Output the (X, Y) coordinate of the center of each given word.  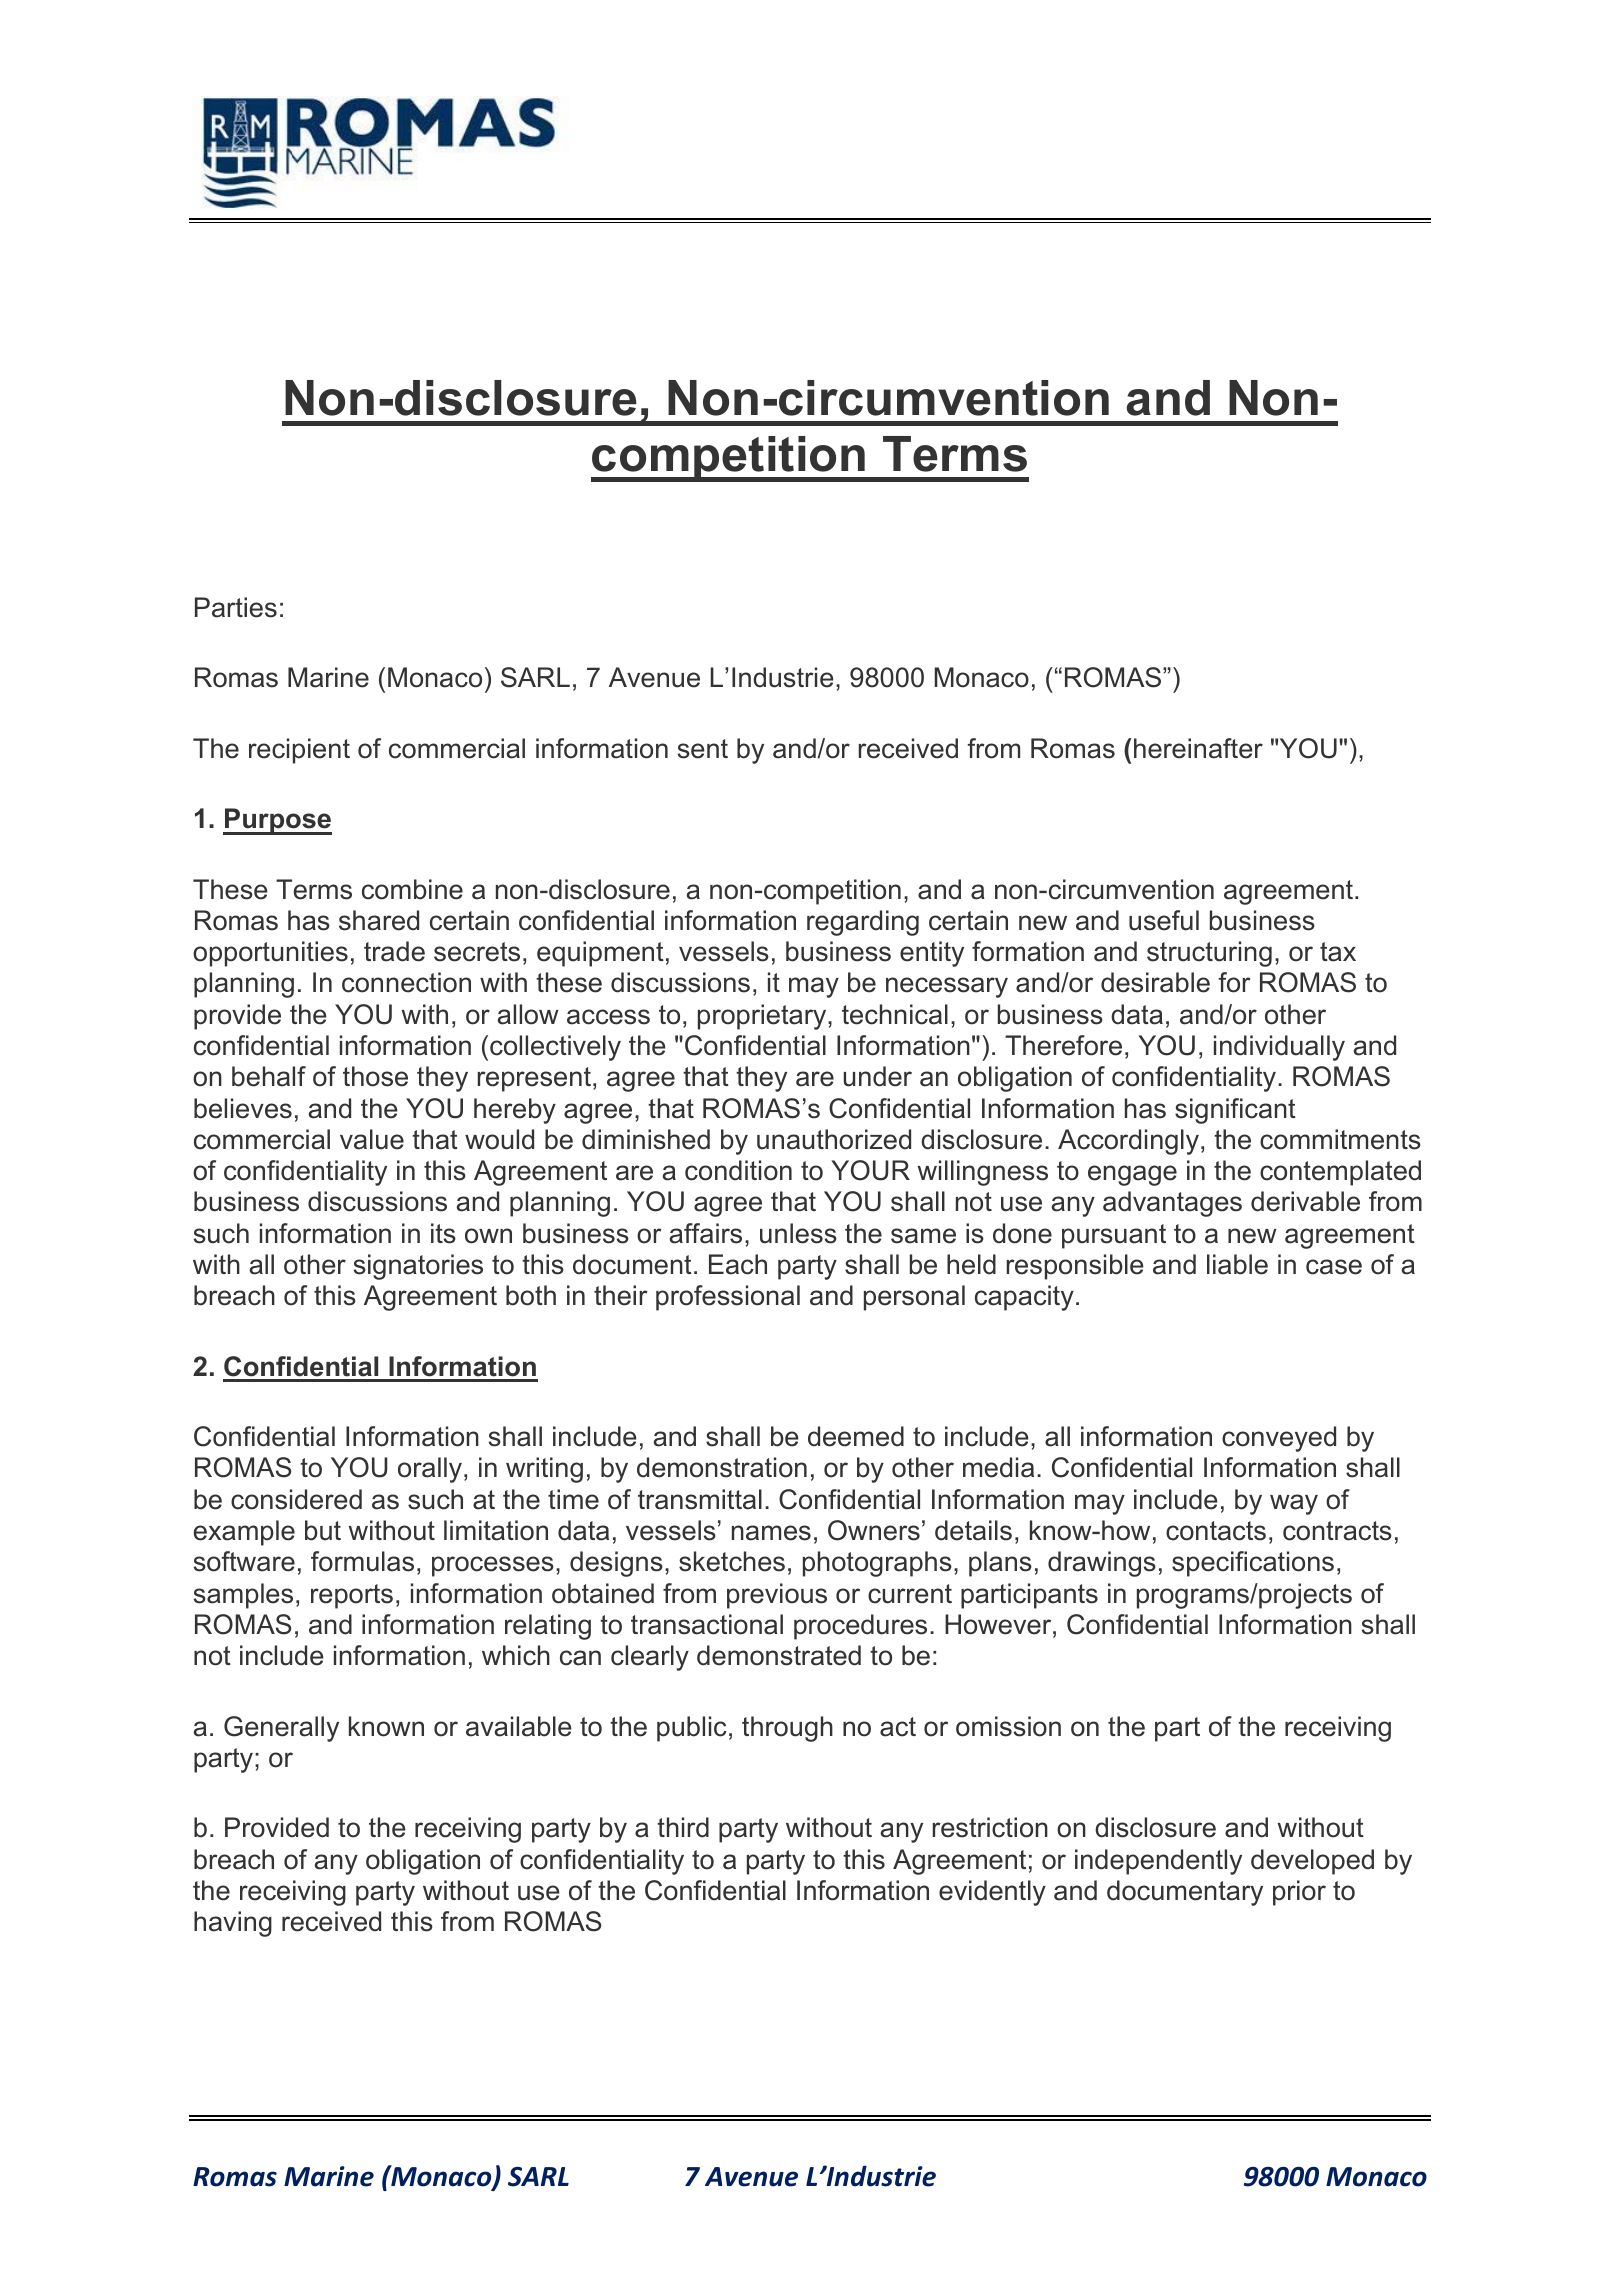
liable (1237, 1264)
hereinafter (1198, 748)
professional (728, 1298)
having (233, 1924)
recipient (299, 751)
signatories (418, 1267)
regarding (863, 923)
